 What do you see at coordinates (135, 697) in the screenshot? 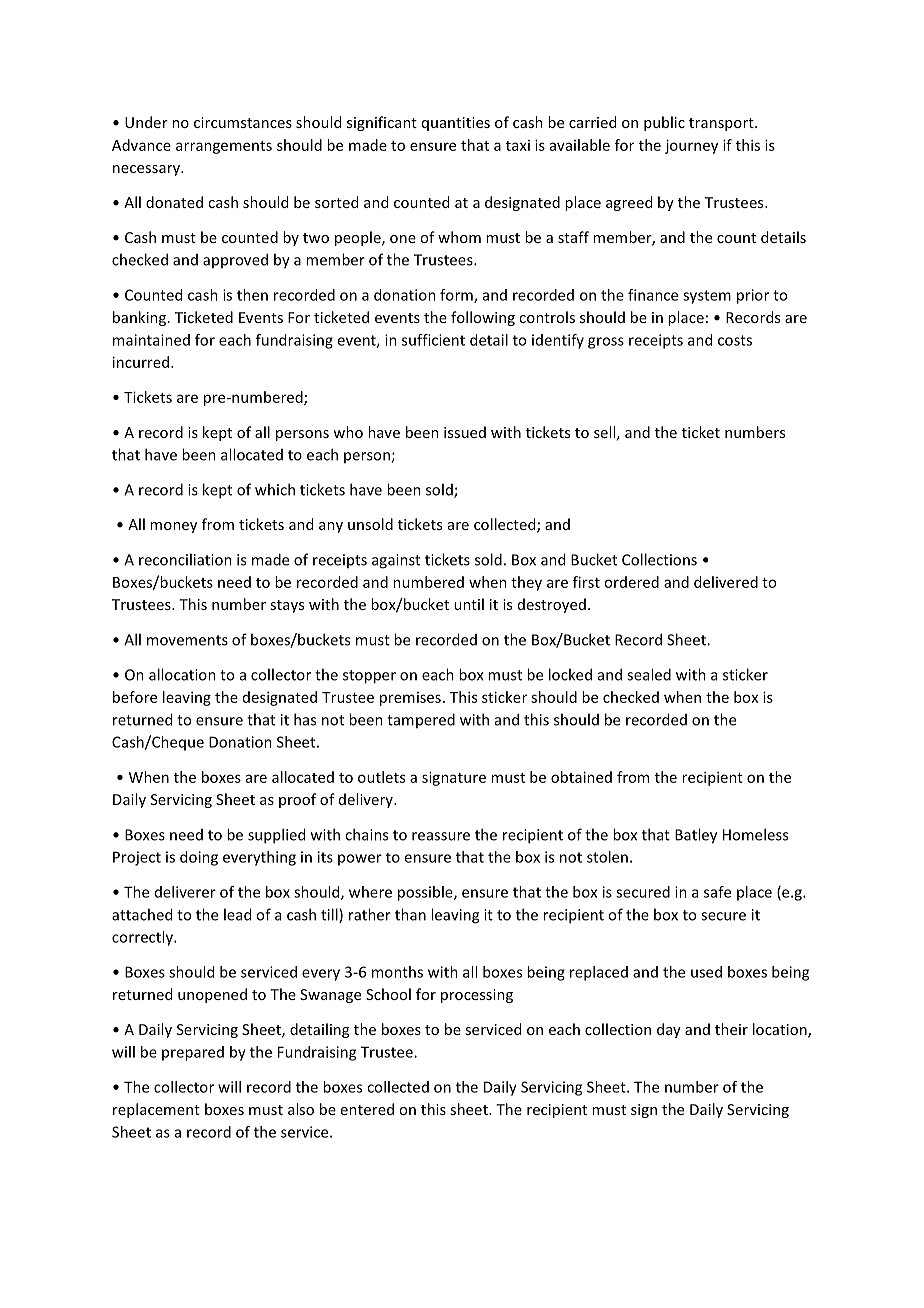
I see `before` at bounding box center [135, 697].
